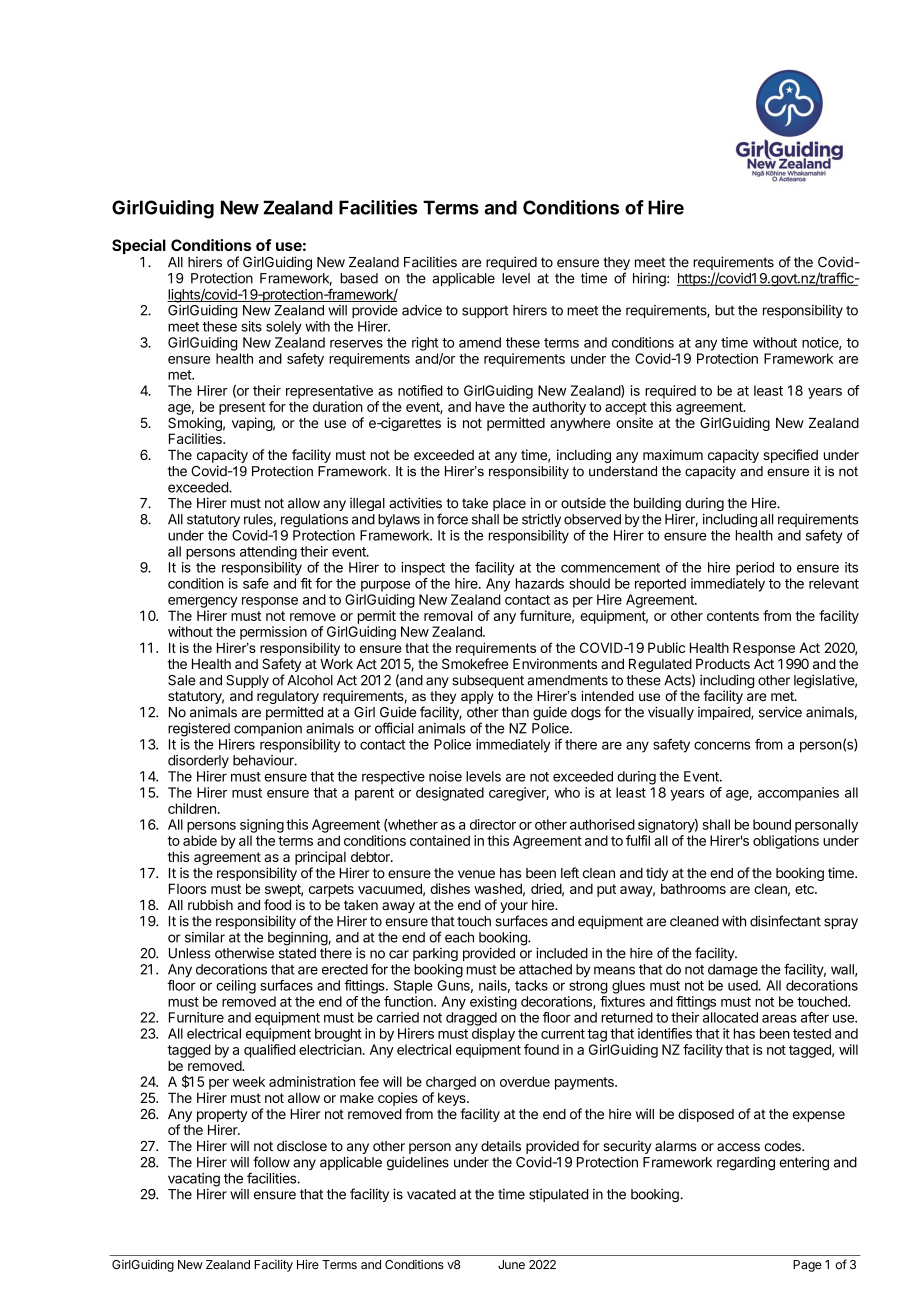 This screenshot has height=1307, width=924. Describe the element at coordinates (493, 1003) in the screenshot. I see `existing` at that location.
